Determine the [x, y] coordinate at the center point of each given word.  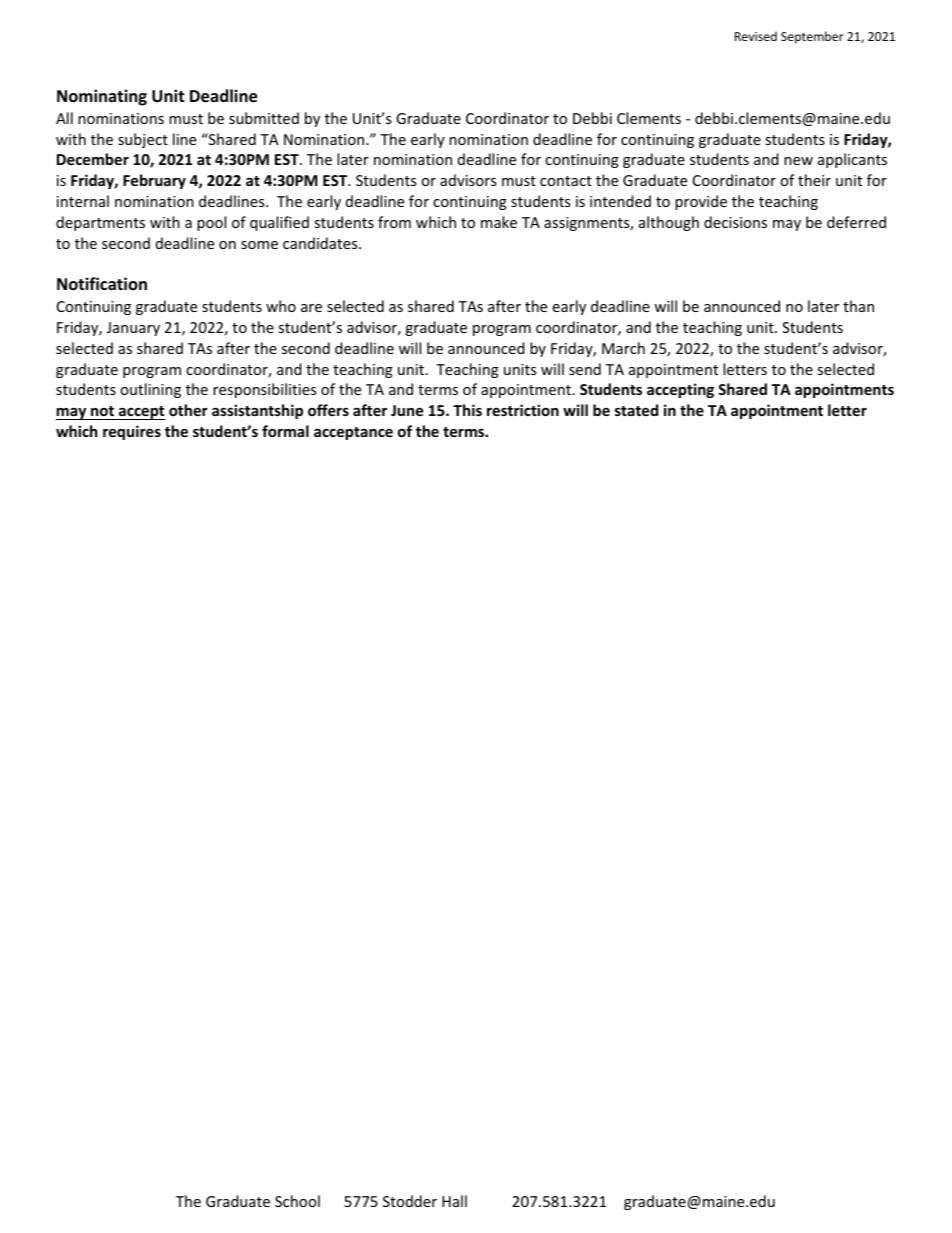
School [297, 1201]
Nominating [102, 97]
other [188, 410]
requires [132, 432]
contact [566, 181]
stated [636, 410]
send [585, 369]
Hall [454, 1201]
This [467, 410]
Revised [756, 36]
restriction [523, 410]
